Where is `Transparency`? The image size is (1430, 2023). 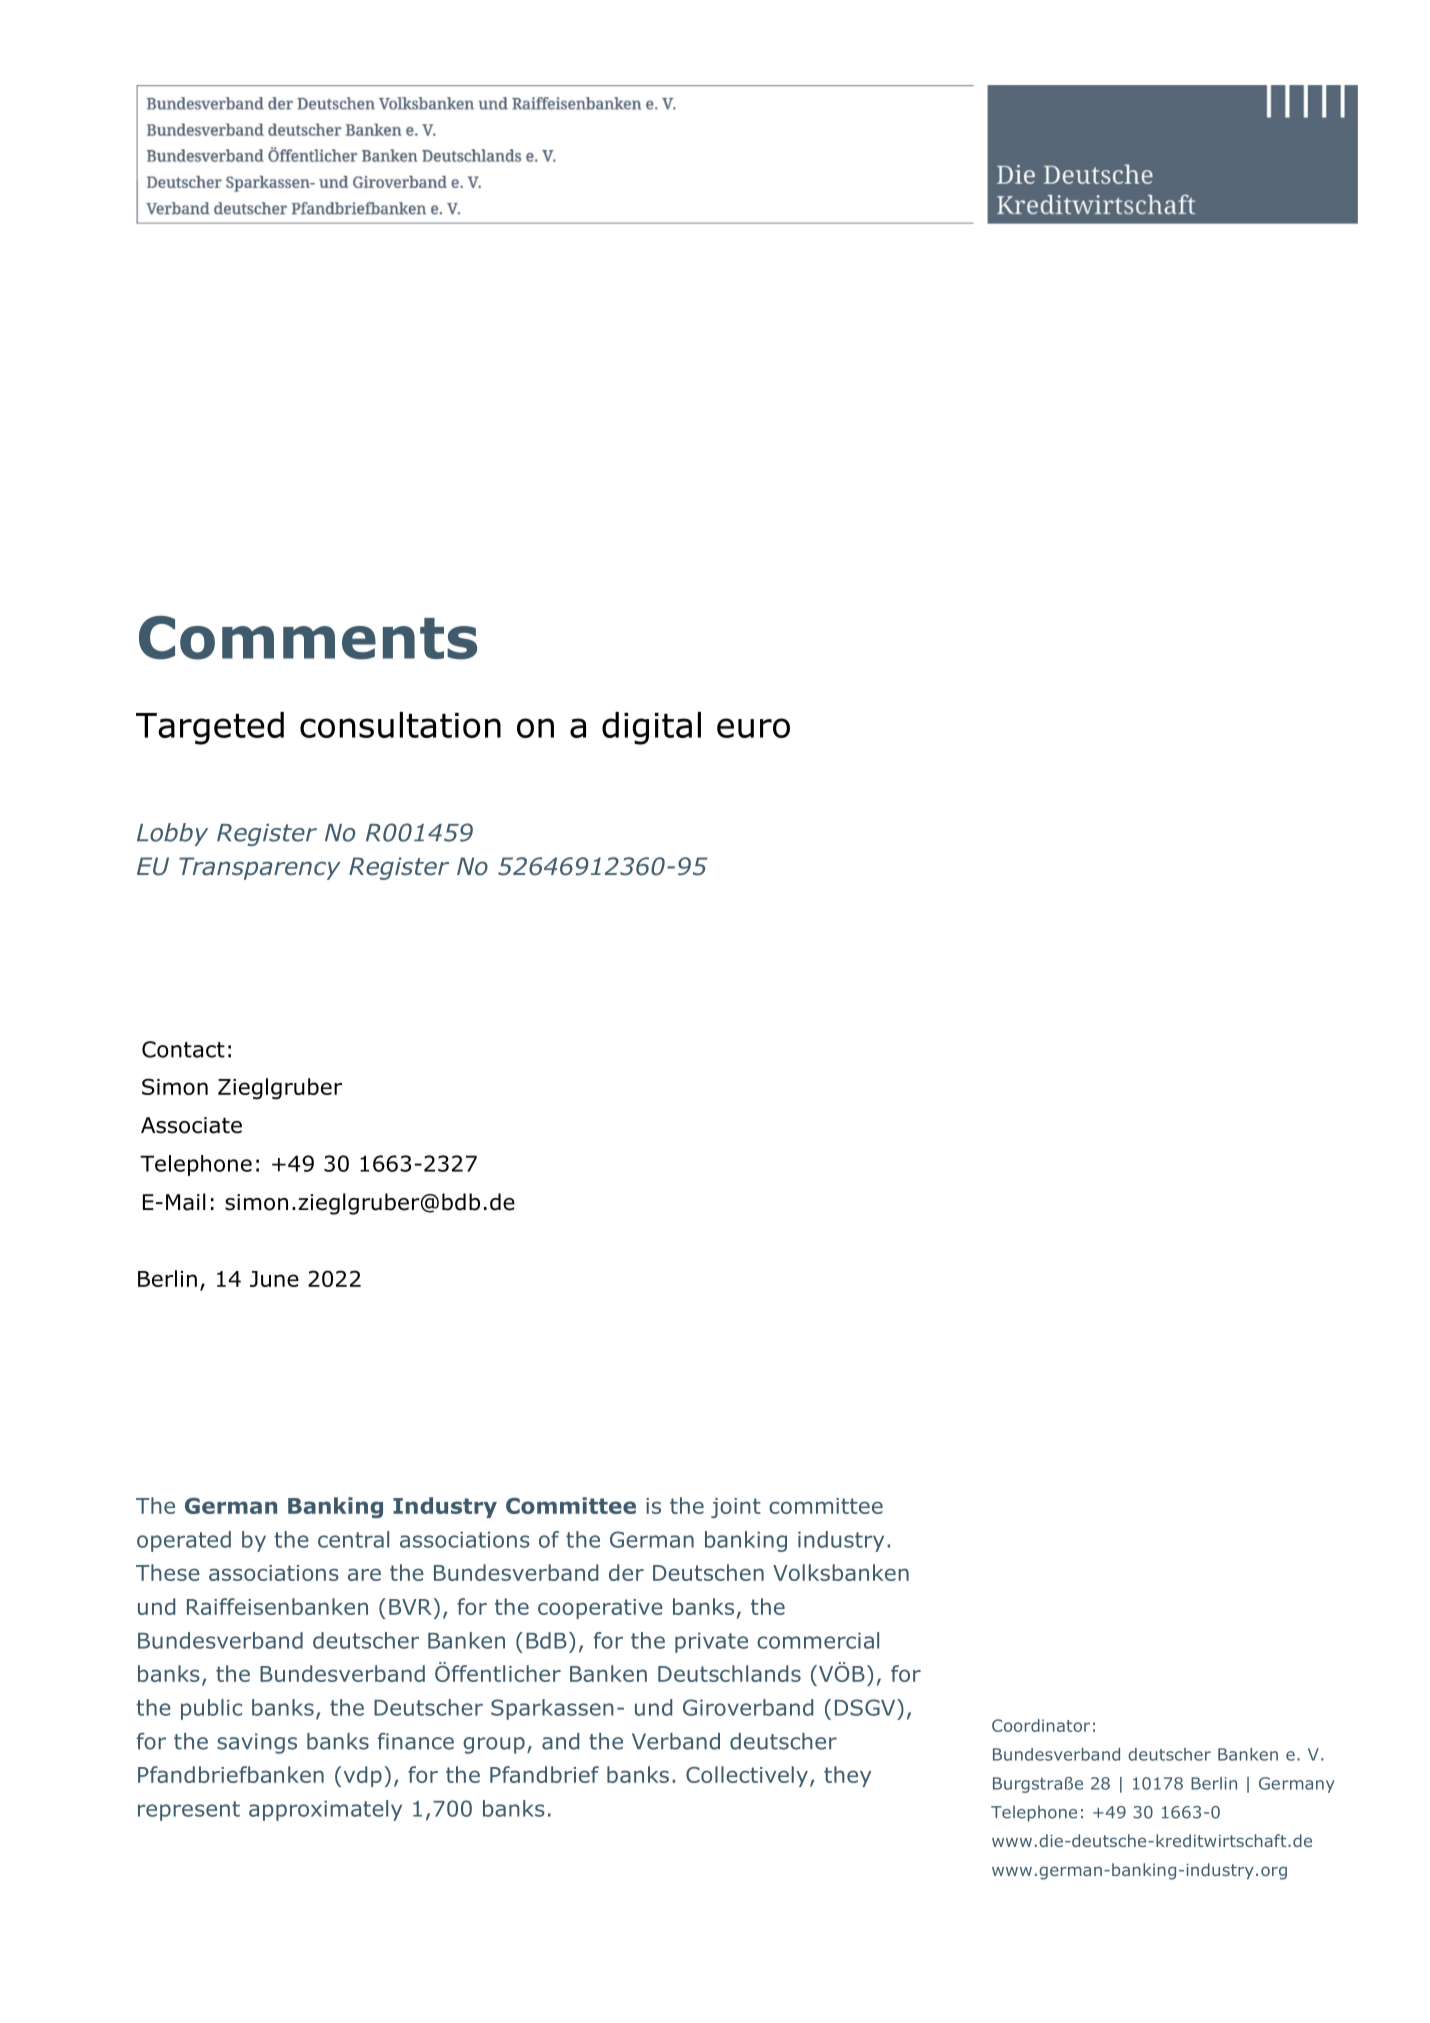
Transparency is located at coordinates (260, 868).
